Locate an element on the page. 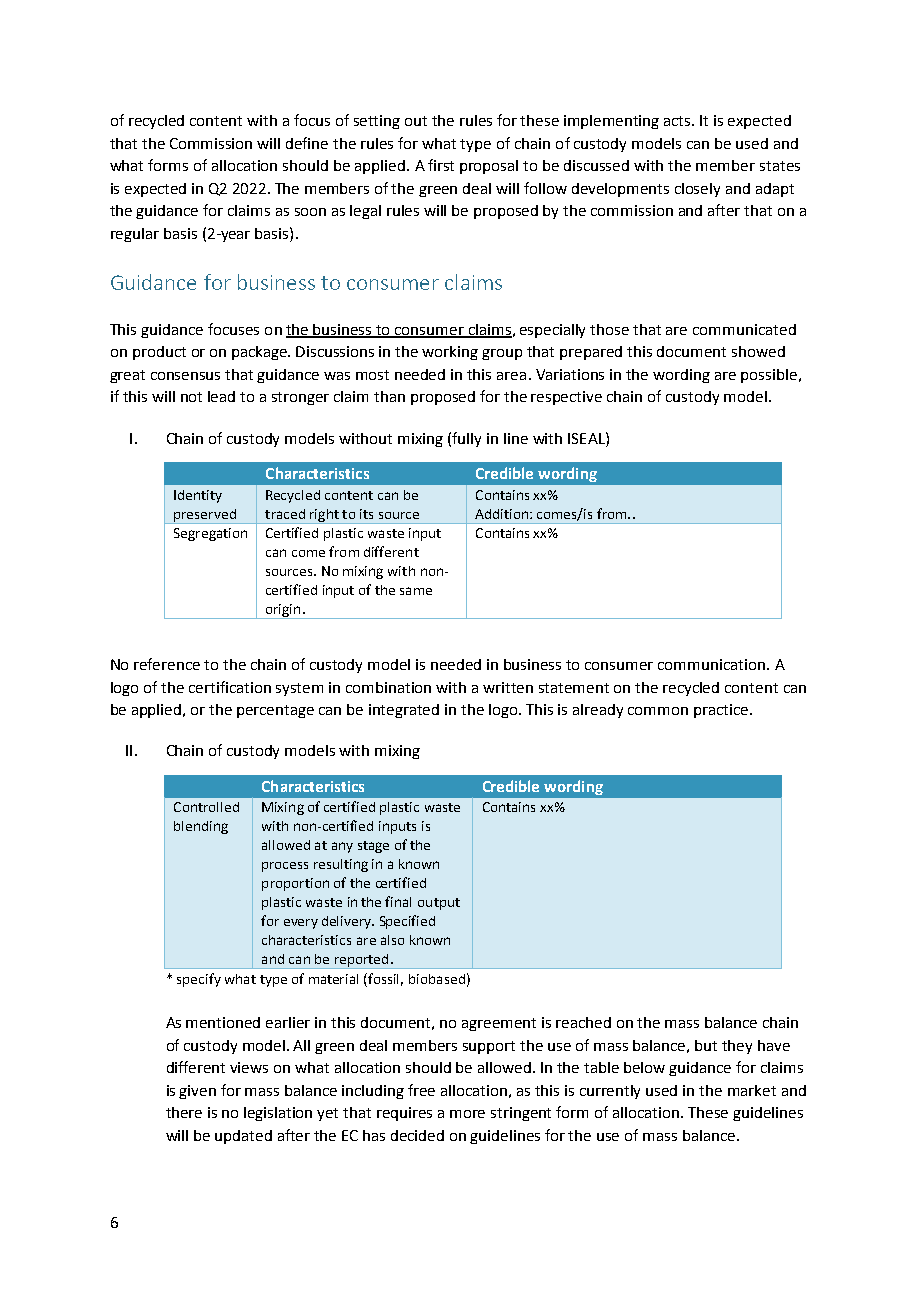  given is located at coordinates (197, 1092).
